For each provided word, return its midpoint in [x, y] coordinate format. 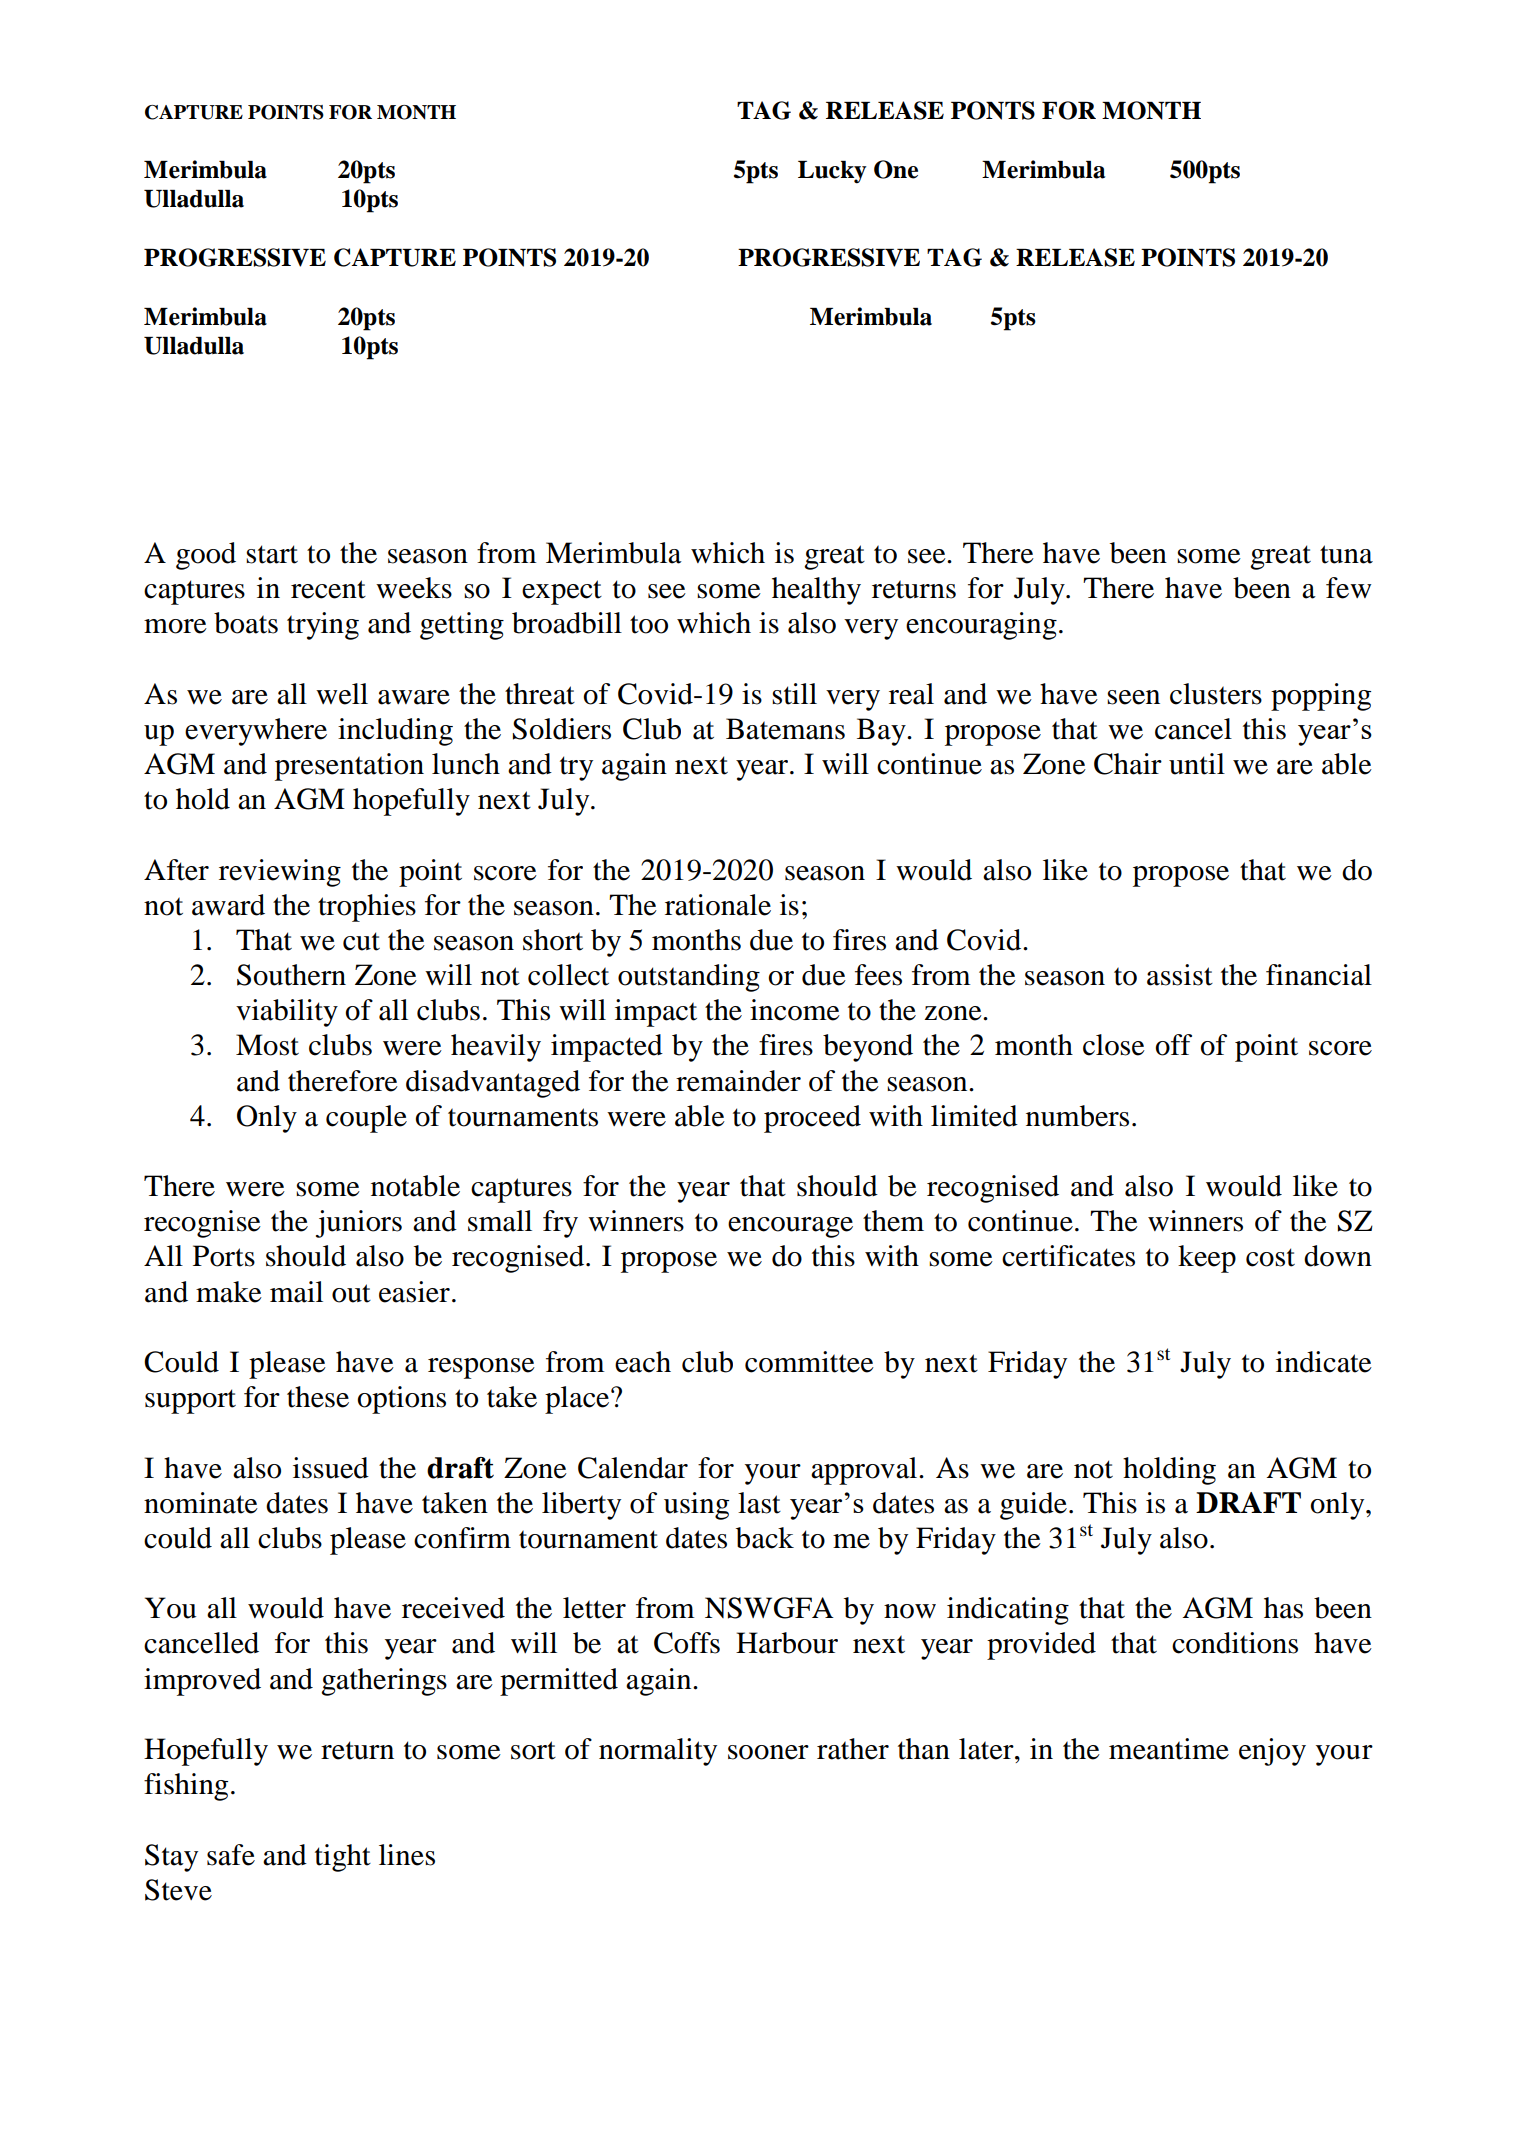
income [795, 1010]
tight [343, 1858]
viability [287, 1013]
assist [1180, 975]
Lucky [832, 172]
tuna [1346, 554]
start [272, 554]
